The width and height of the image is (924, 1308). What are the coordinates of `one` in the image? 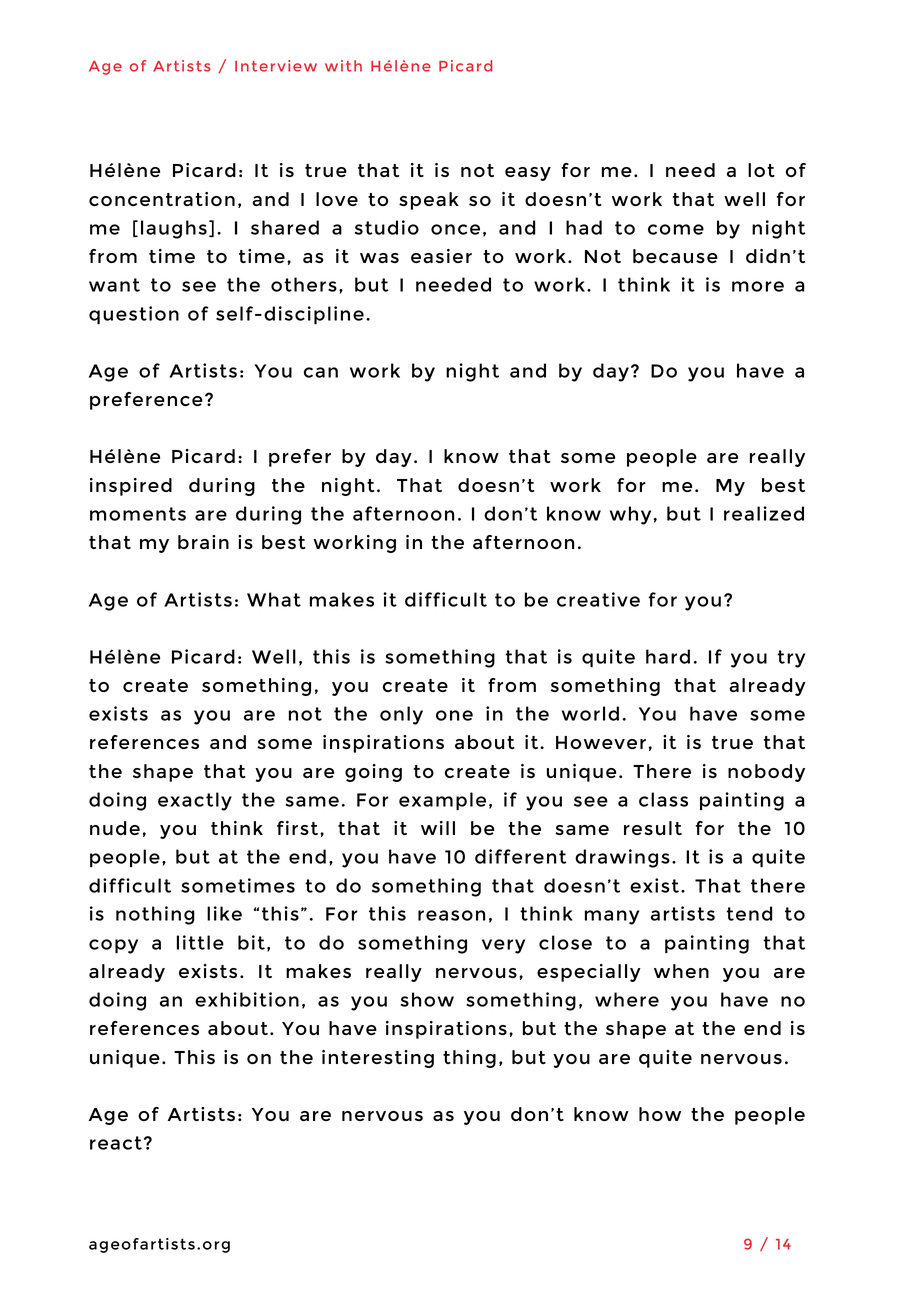 It's located at (454, 715).
